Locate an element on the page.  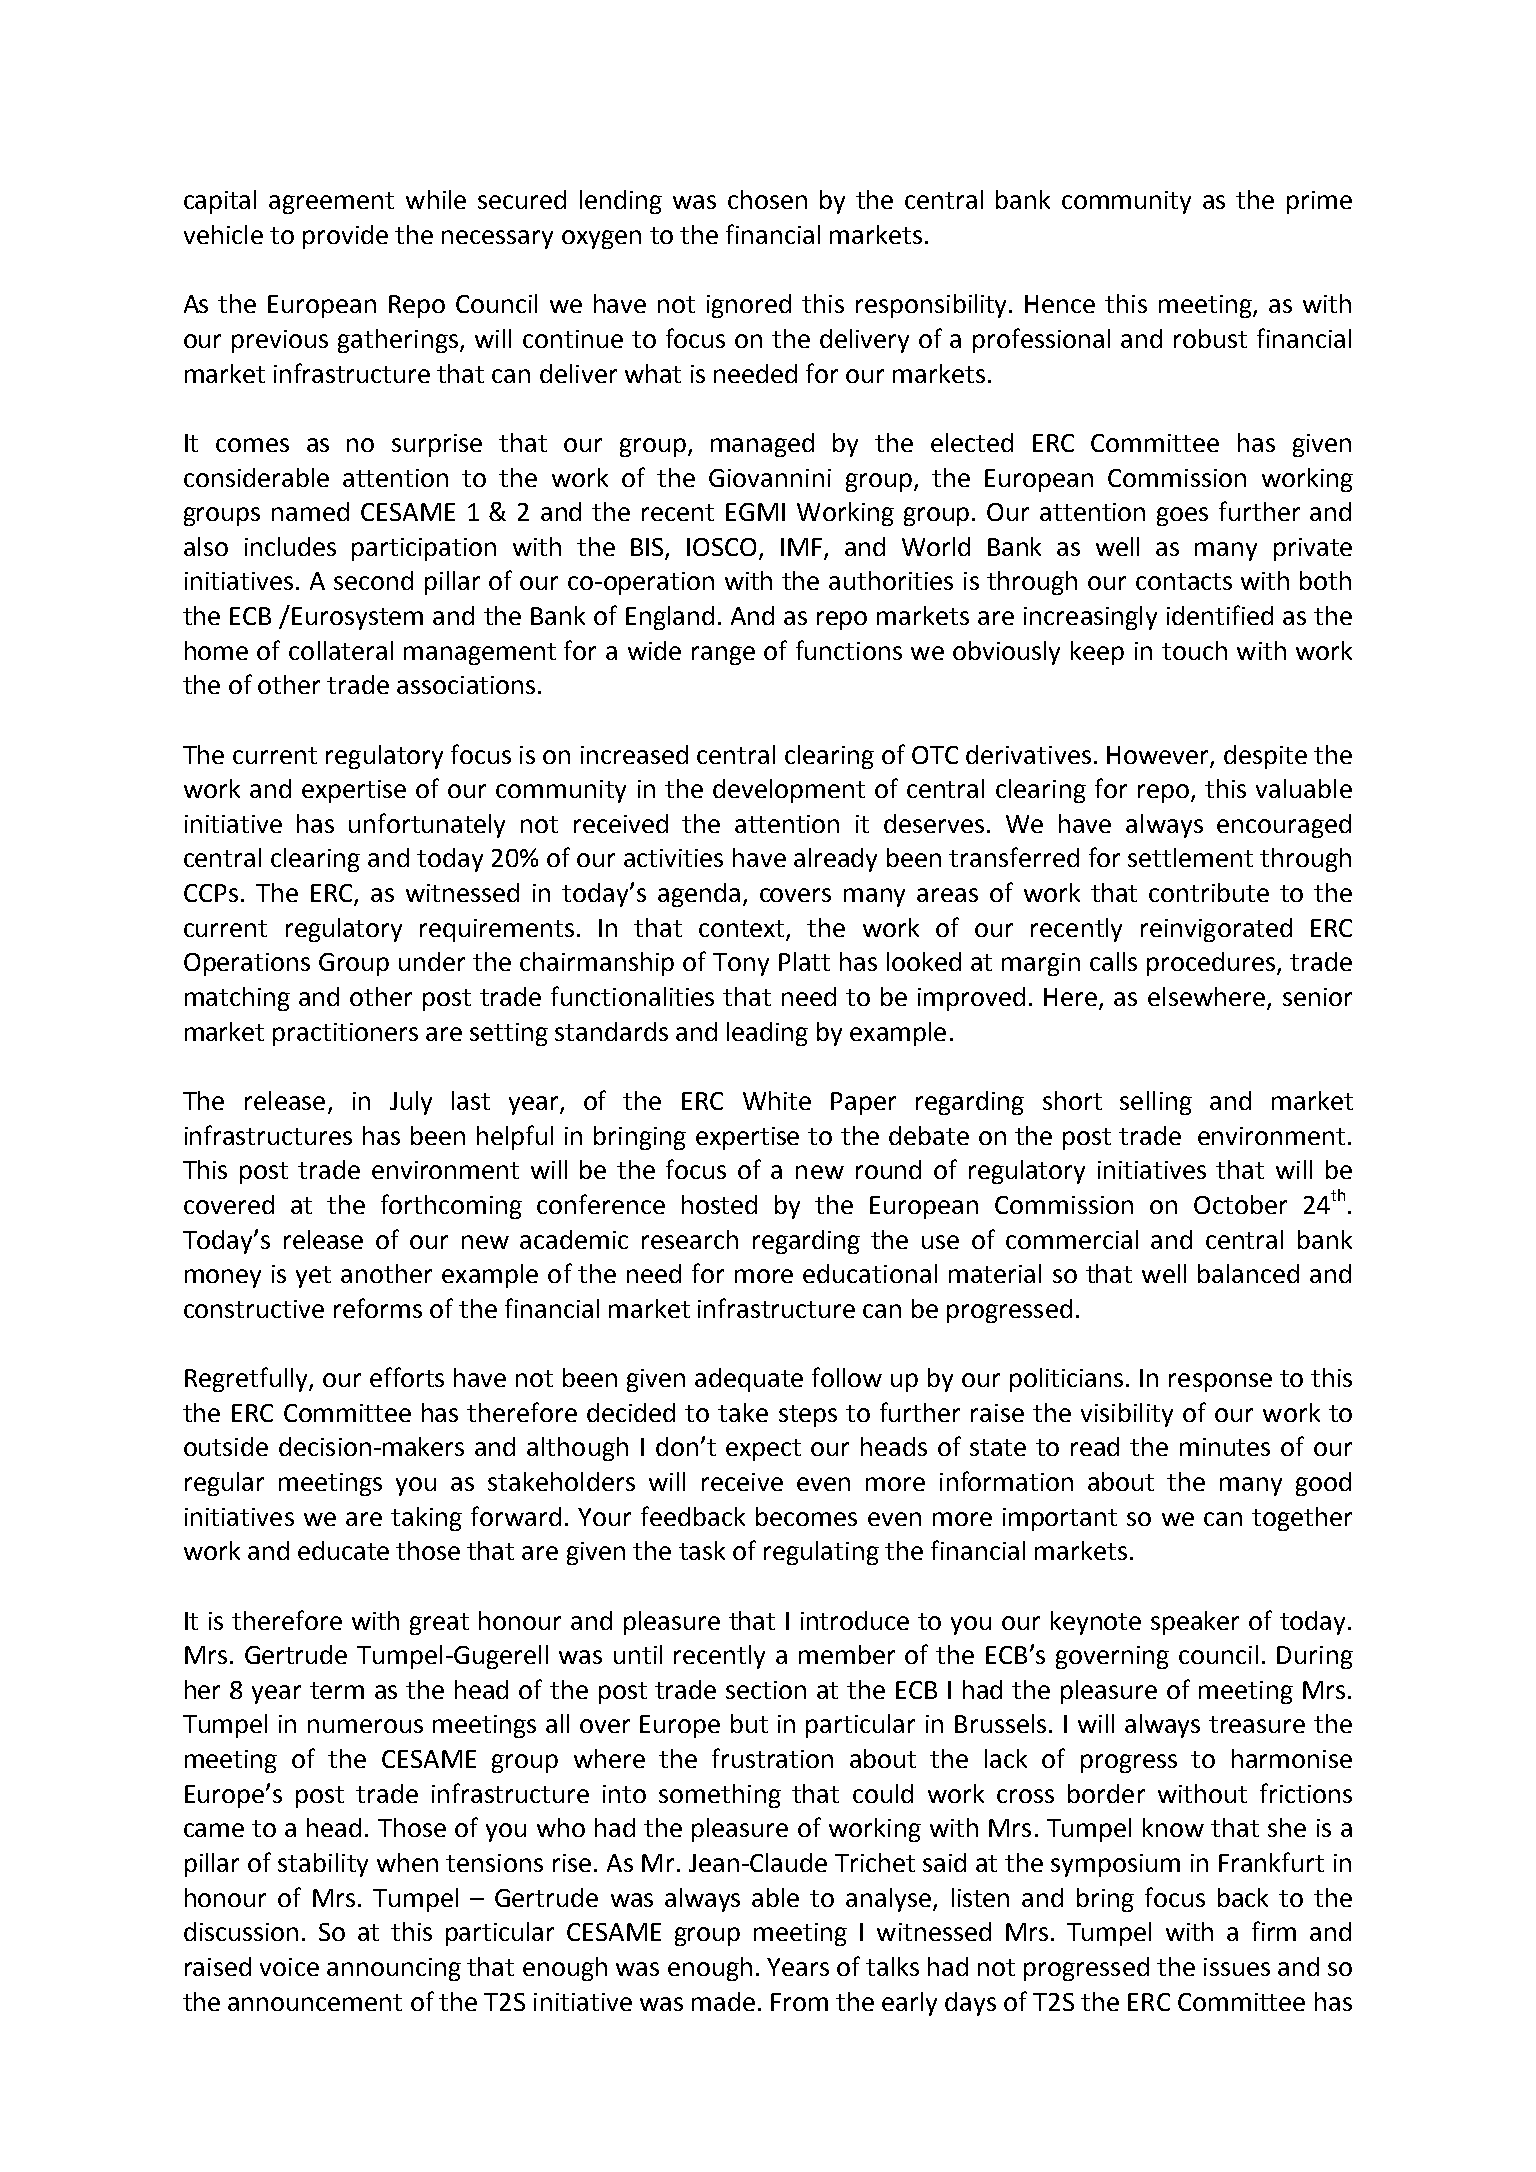
provide is located at coordinates (345, 237).
